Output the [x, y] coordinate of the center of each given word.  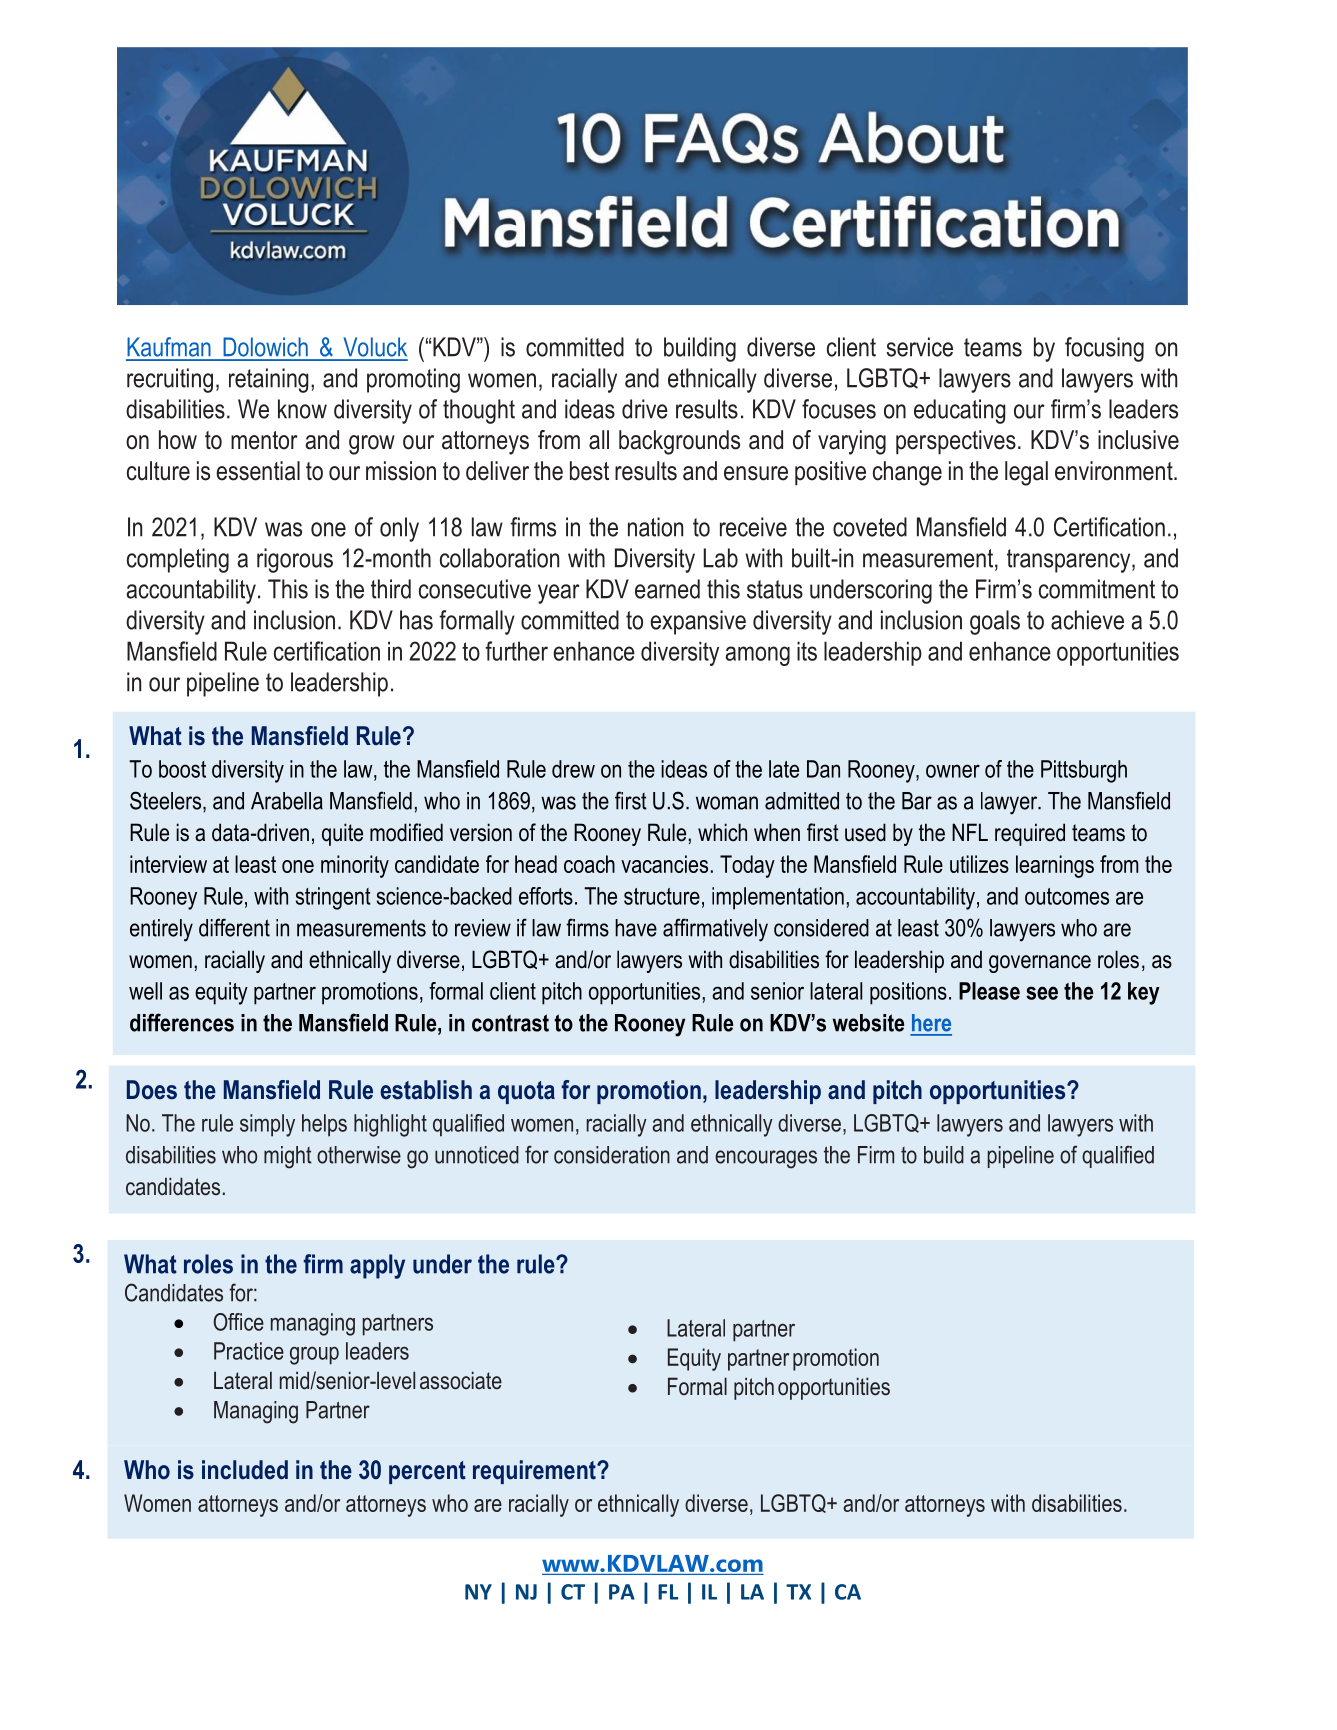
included [245, 1470]
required [1030, 834]
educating [960, 411]
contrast [510, 1023]
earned [667, 589]
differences [182, 1022]
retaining [269, 380]
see [1042, 993]
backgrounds [679, 442]
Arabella [287, 801]
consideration [612, 1155]
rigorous [295, 560]
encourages [766, 1159]
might [288, 1157]
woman [727, 803]
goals [995, 622]
